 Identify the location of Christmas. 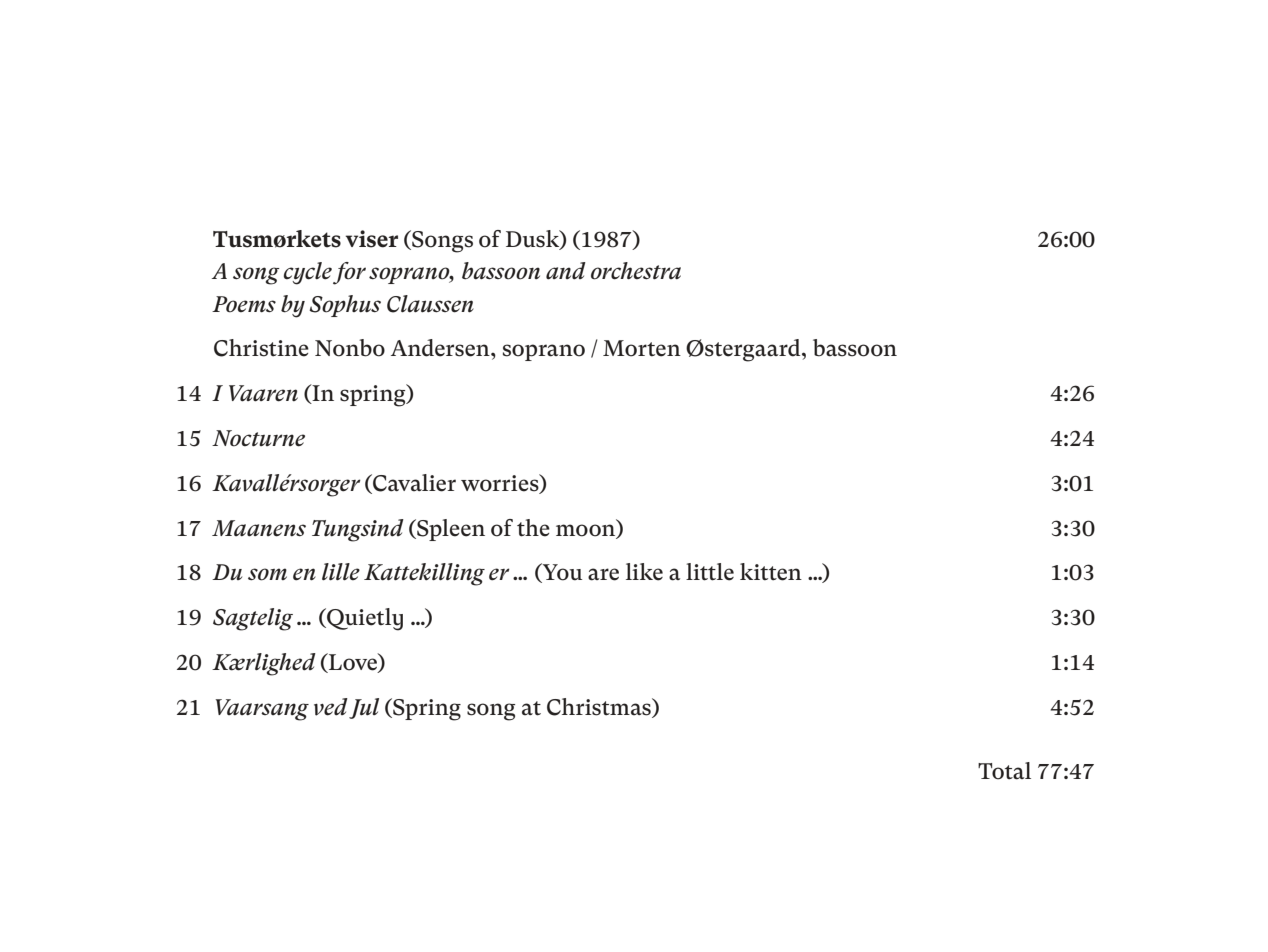
(600, 708).
